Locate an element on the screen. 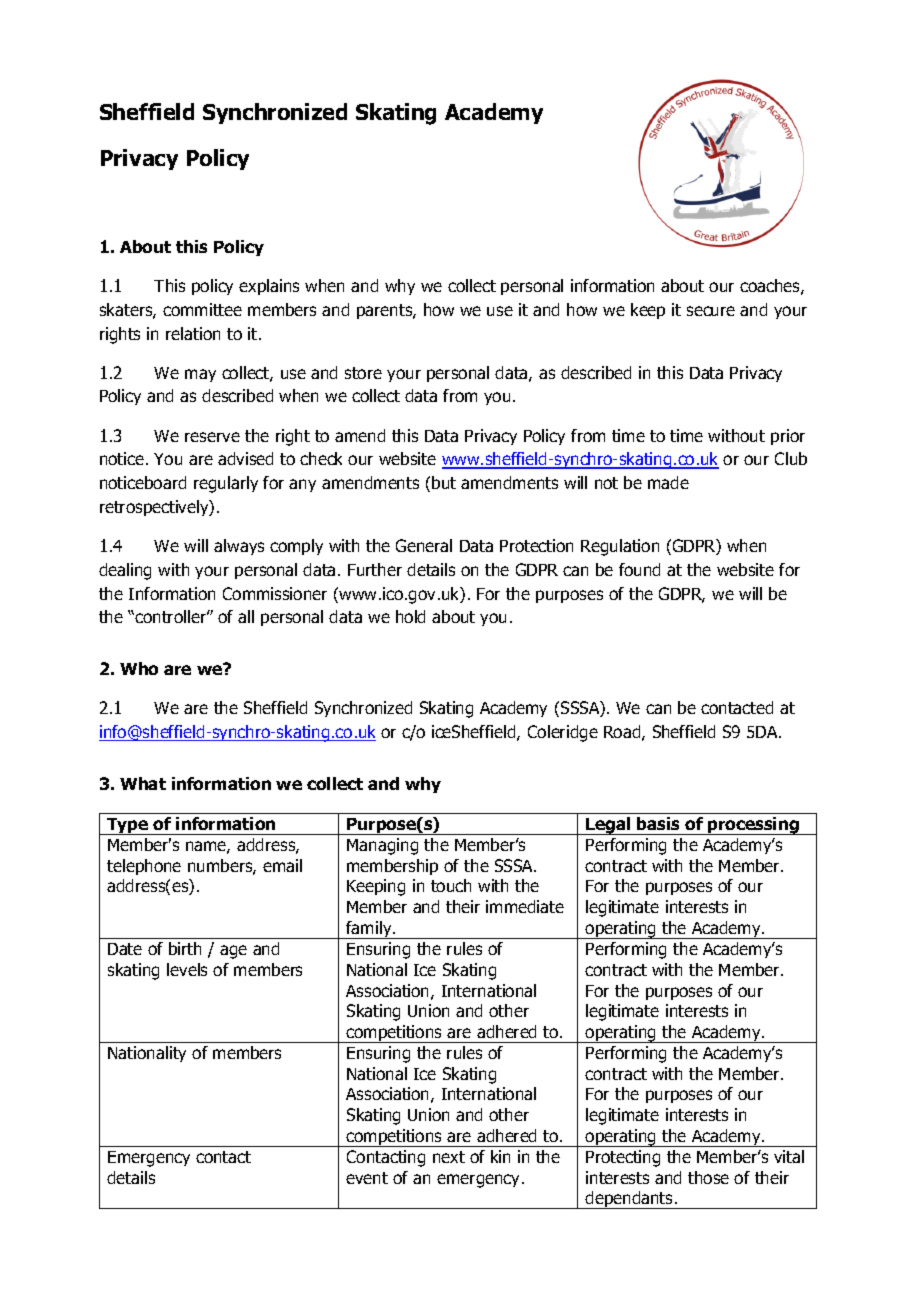 The image size is (924, 1308). event is located at coordinates (367, 1178).
